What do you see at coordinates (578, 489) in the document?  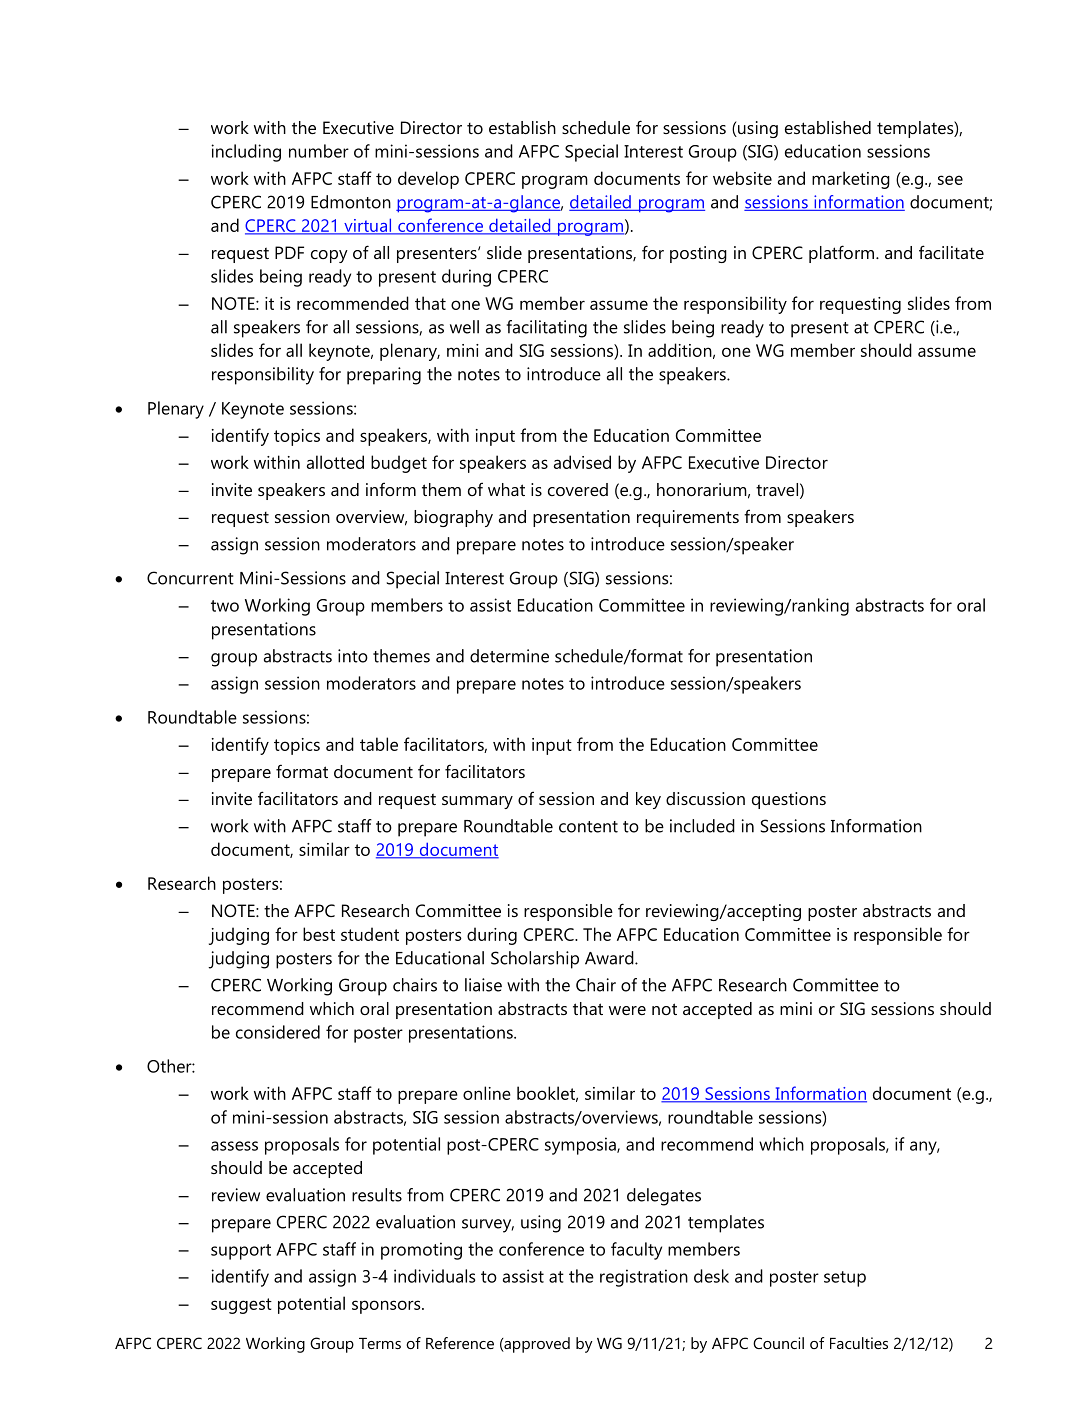 I see `covered` at bounding box center [578, 489].
